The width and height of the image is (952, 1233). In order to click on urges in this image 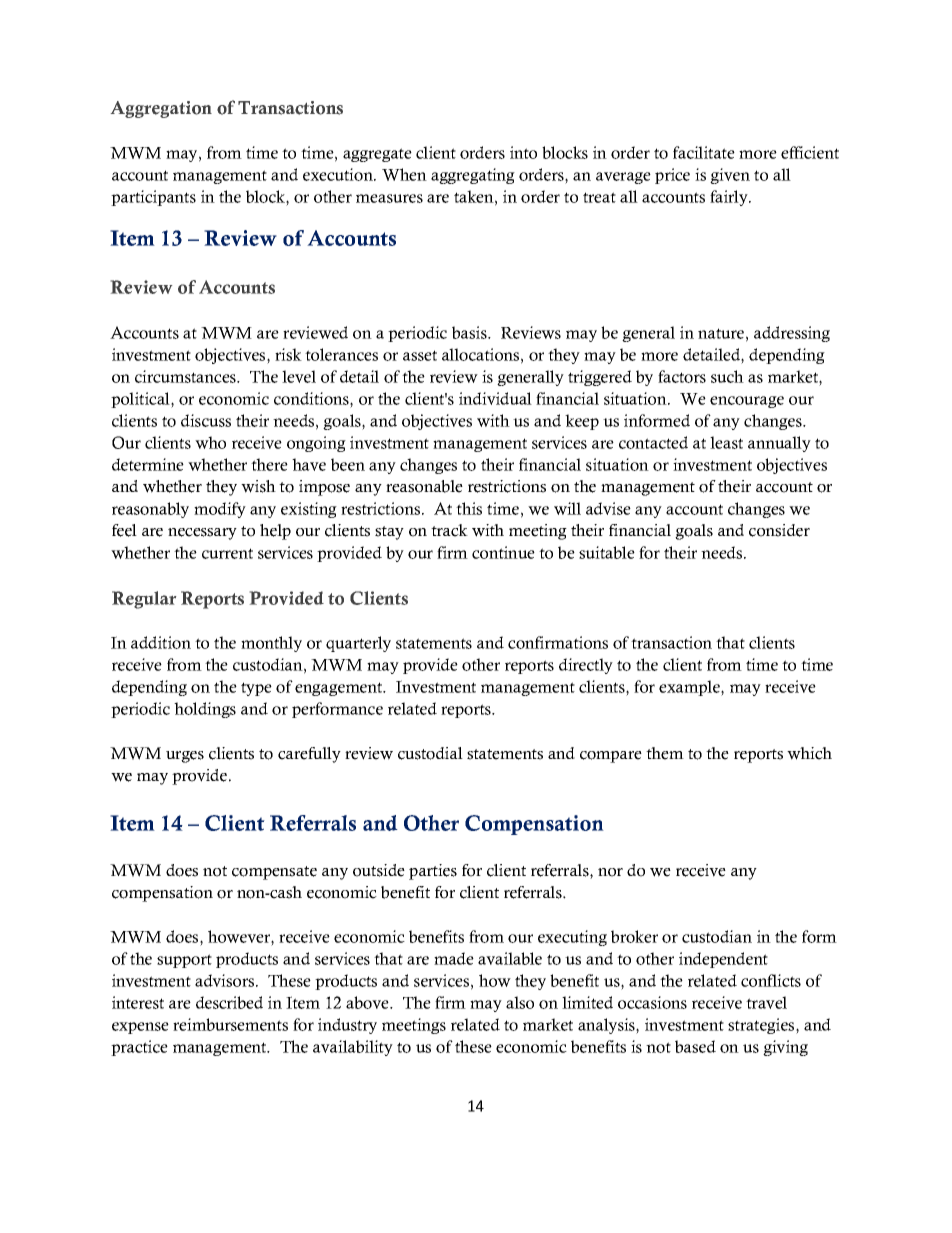, I will do `click(185, 757)`.
